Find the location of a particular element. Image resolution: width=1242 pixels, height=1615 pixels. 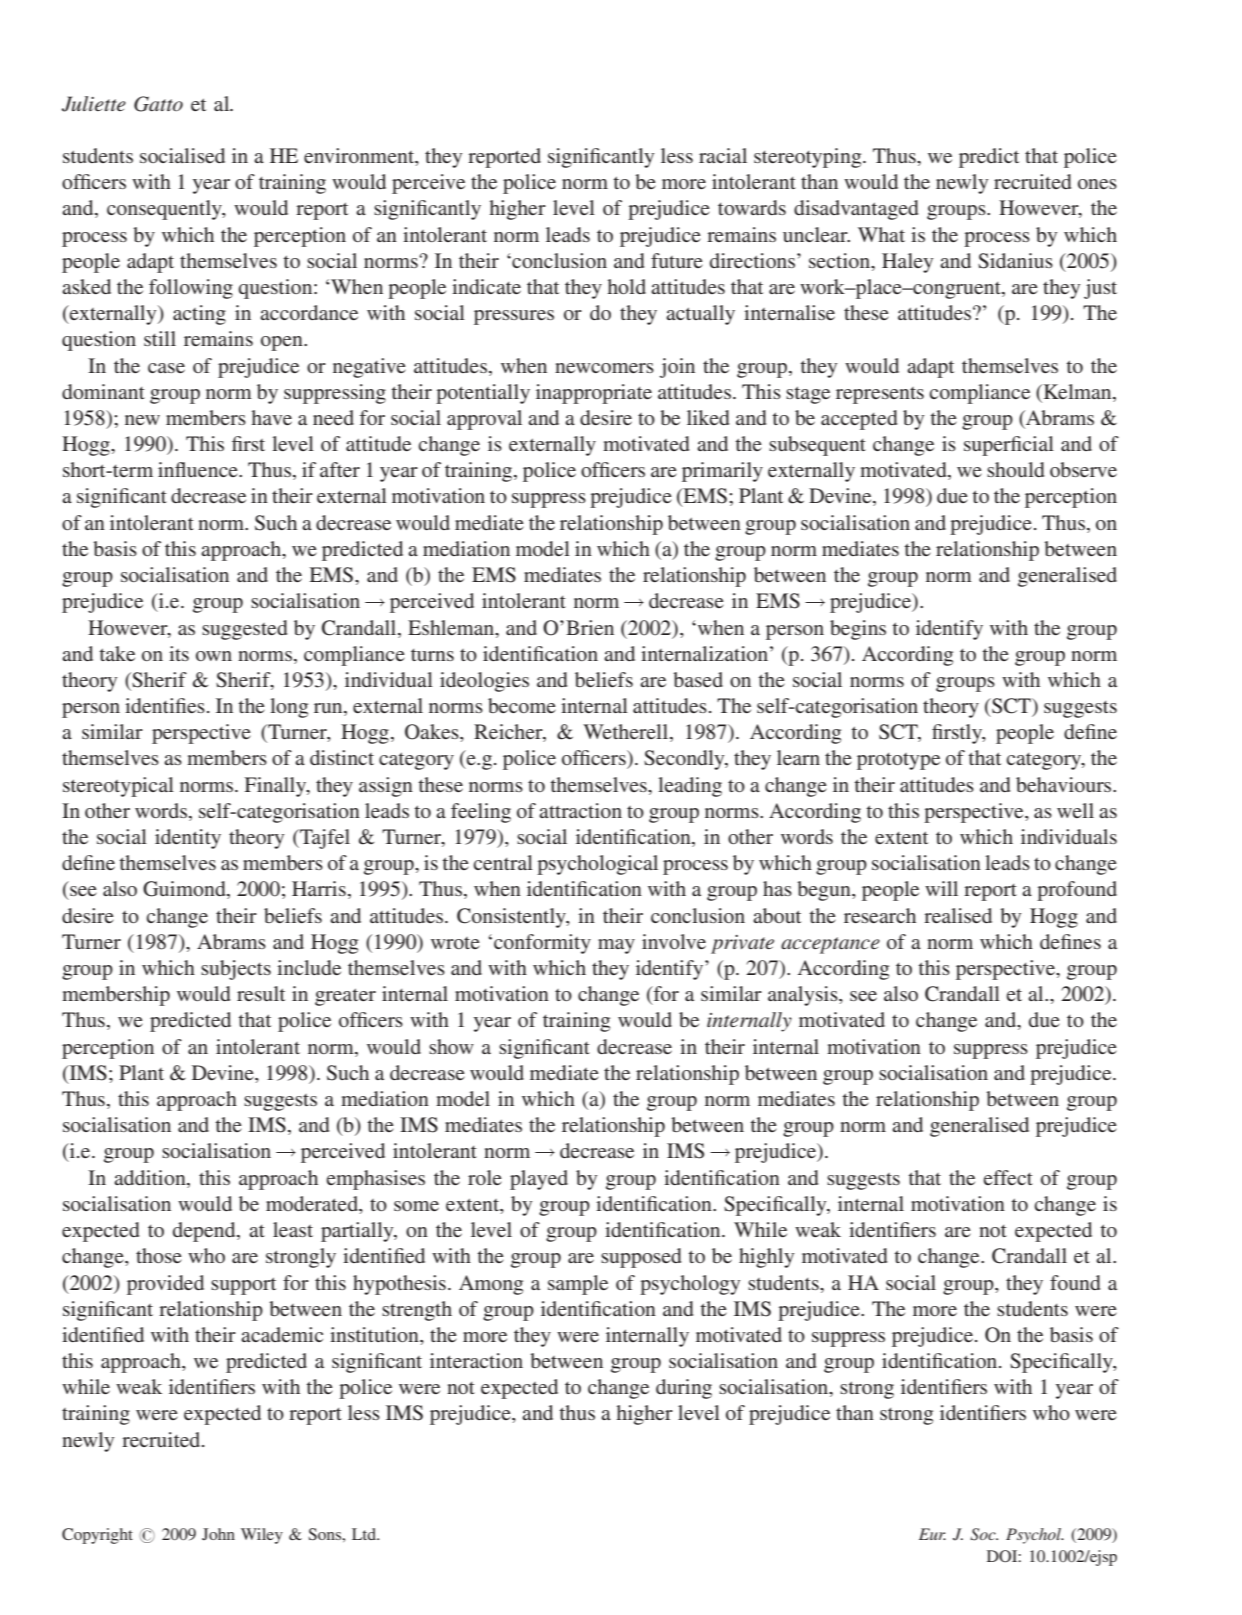

result is located at coordinates (261, 993).
